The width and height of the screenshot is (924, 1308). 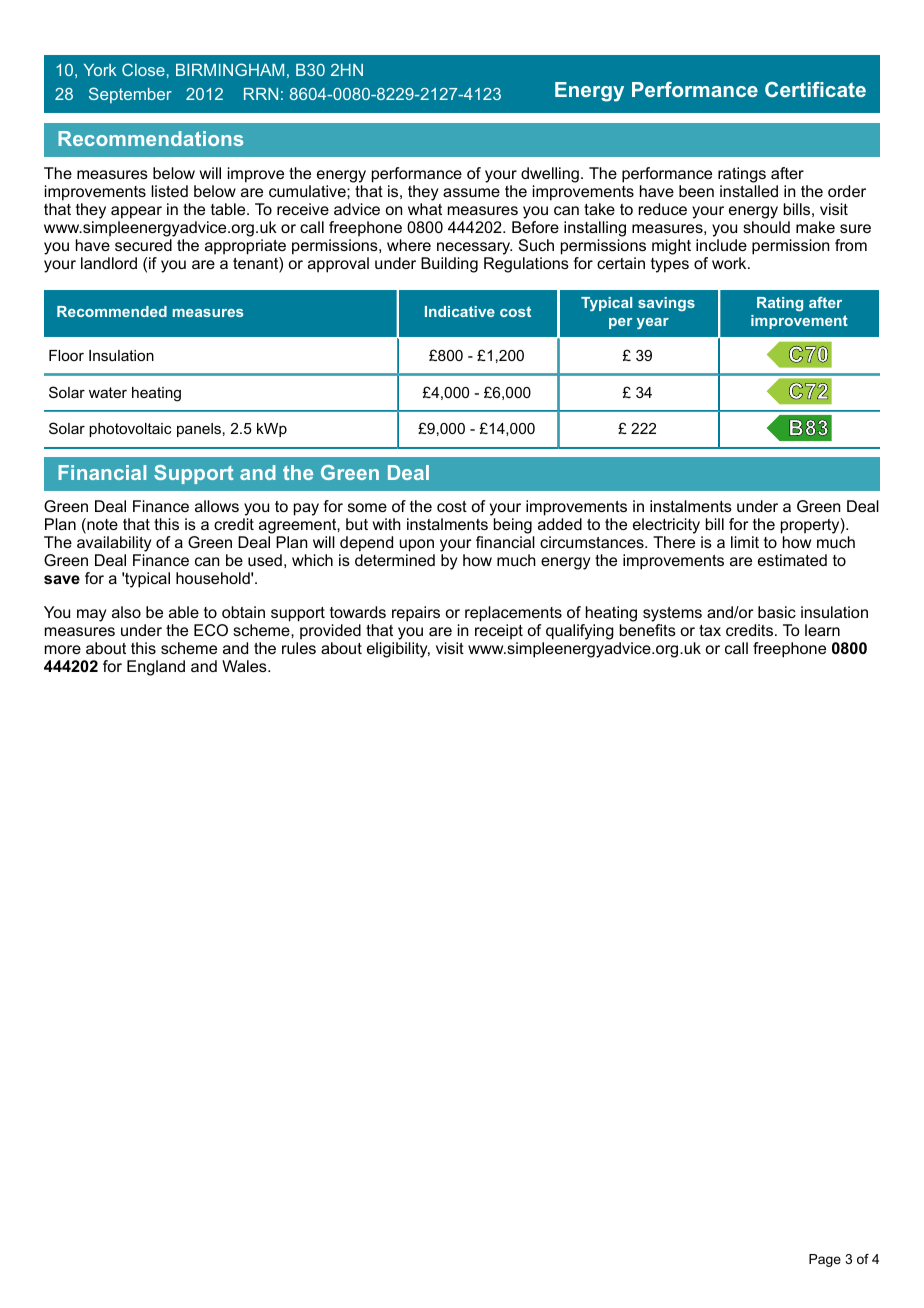 What do you see at coordinates (499, 632) in the screenshot?
I see `receipt` at bounding box center [499, 632].
